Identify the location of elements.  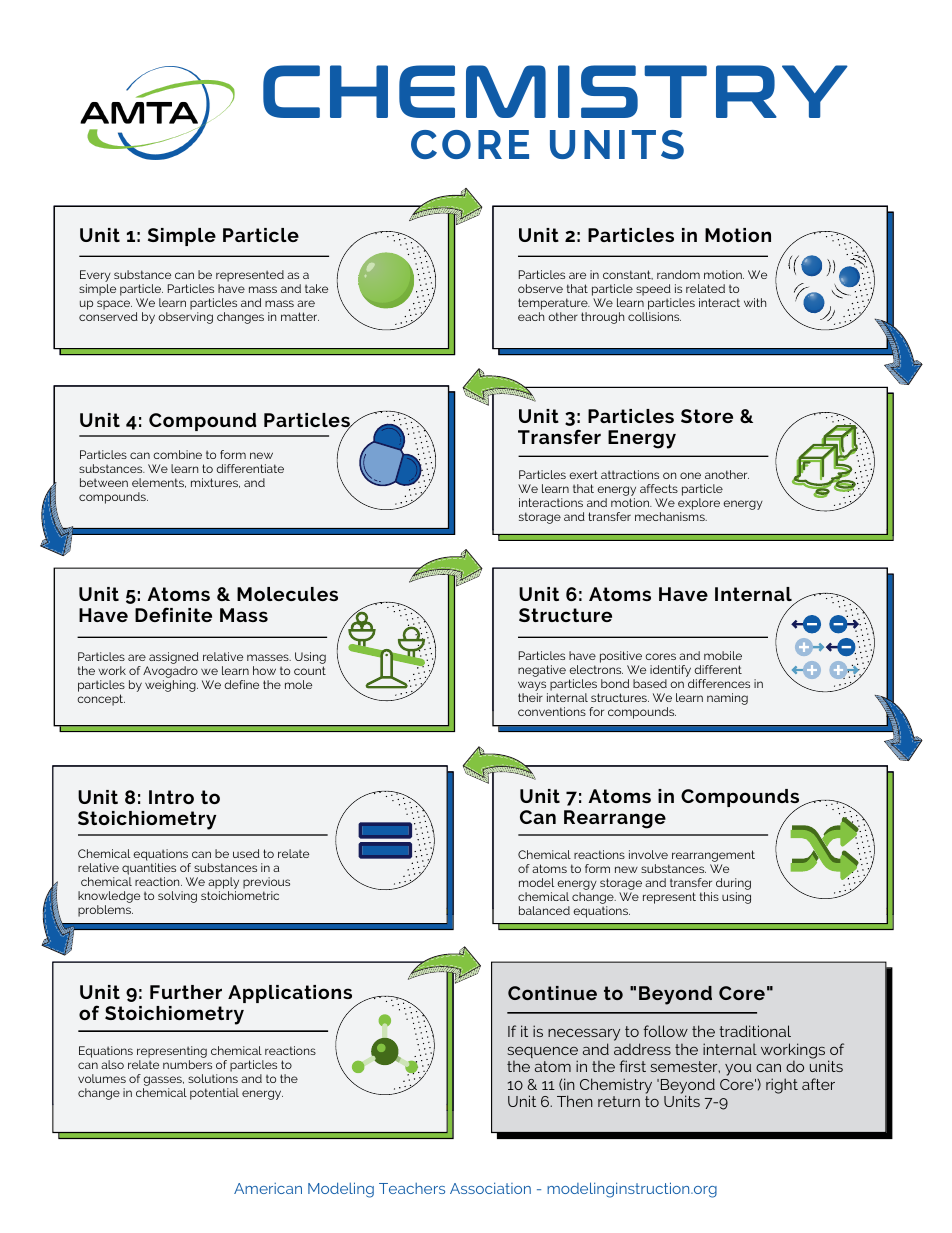
(159, 483).
